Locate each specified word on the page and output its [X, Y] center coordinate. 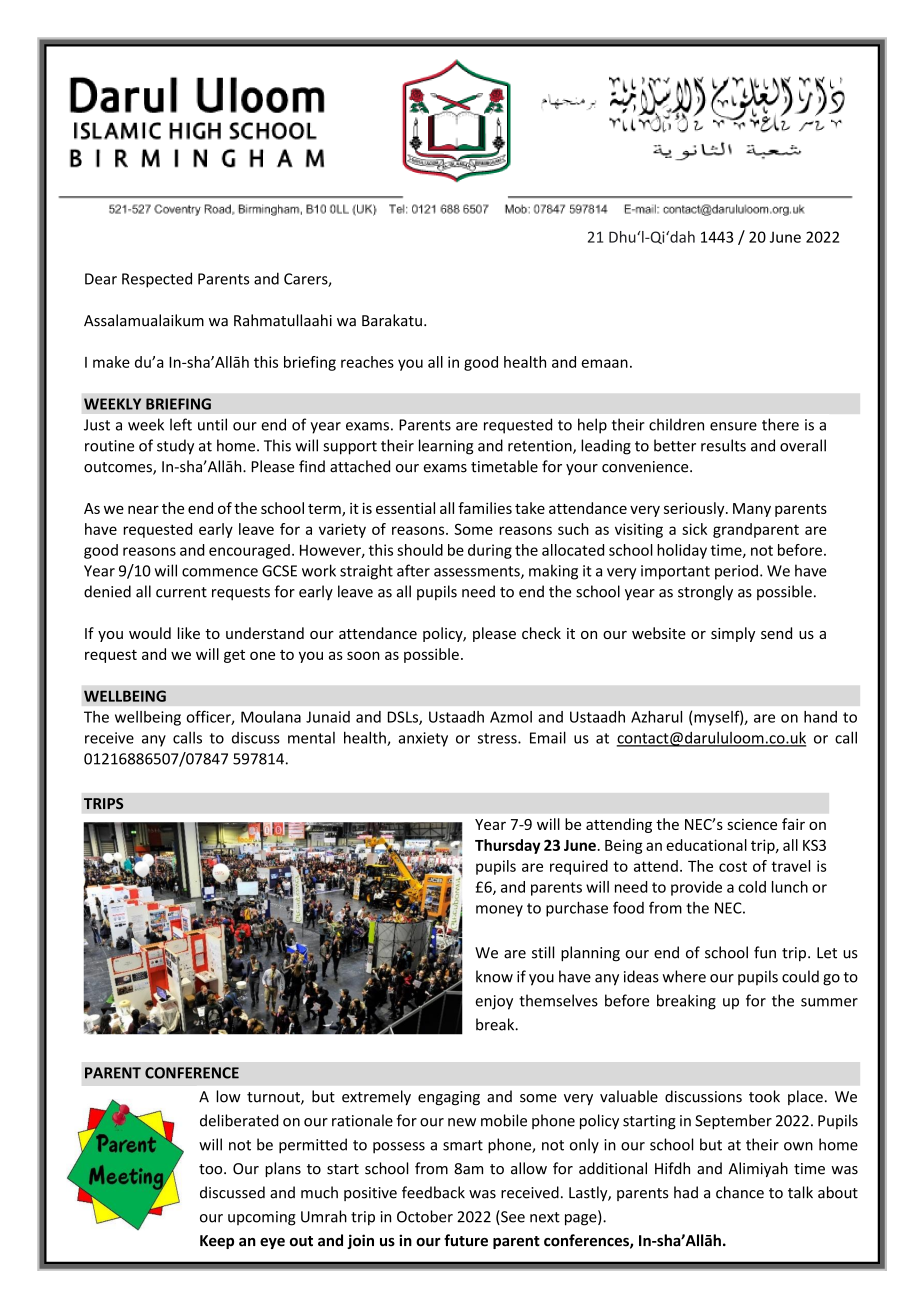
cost [733, 866]
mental [311, 738]
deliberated [239, 1120]
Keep [217, 1242]
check [541, 633]
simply [733, 634]
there [780, 424]
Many [752, 510]
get [234, 656]
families [485, 508]
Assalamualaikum [144, 320]
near [143, 509]
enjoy [494, 1002]
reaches [367, 362]
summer [829, 1002]
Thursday [508, 846]
